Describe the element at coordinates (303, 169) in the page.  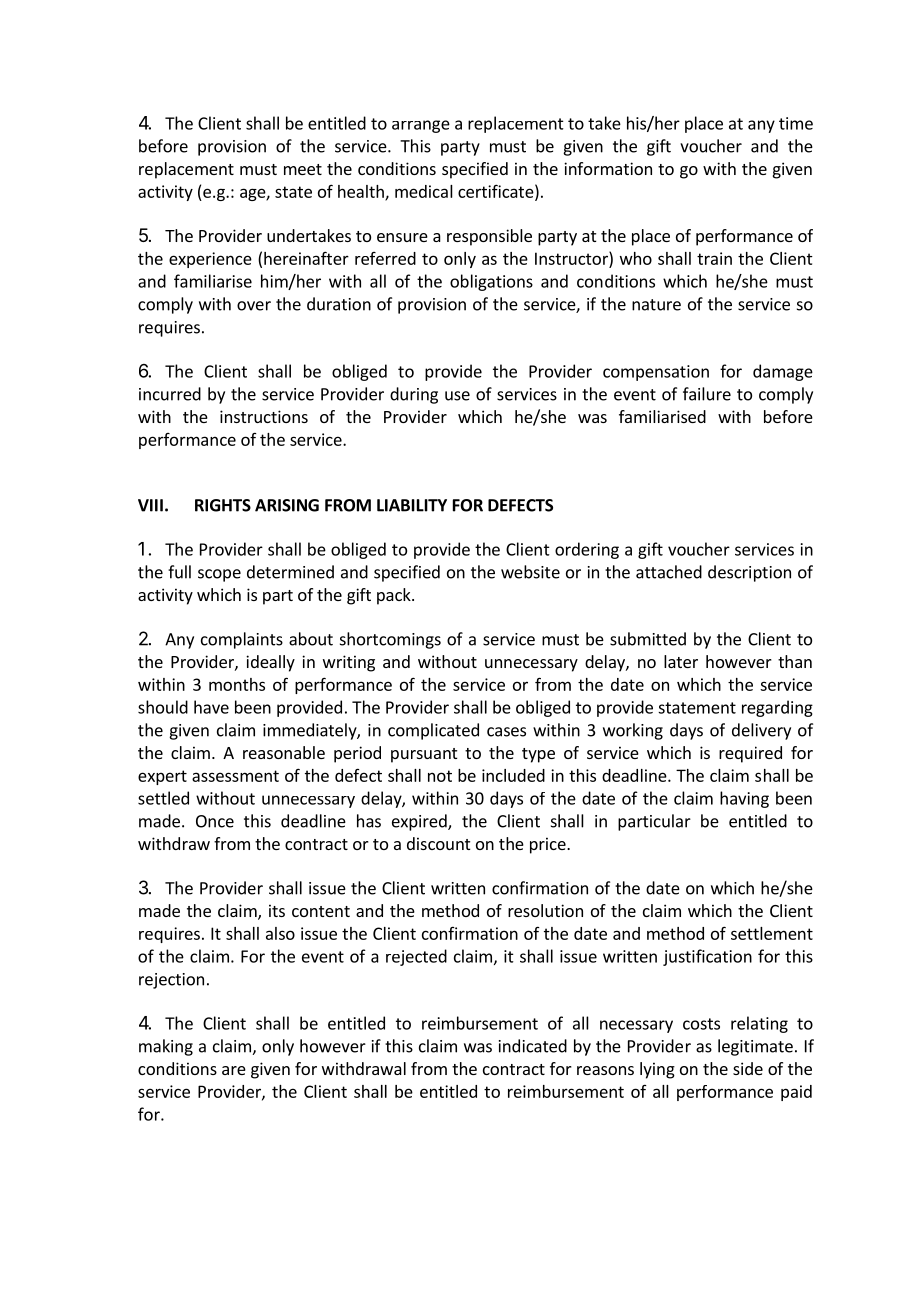
I see `meet` at that location.
